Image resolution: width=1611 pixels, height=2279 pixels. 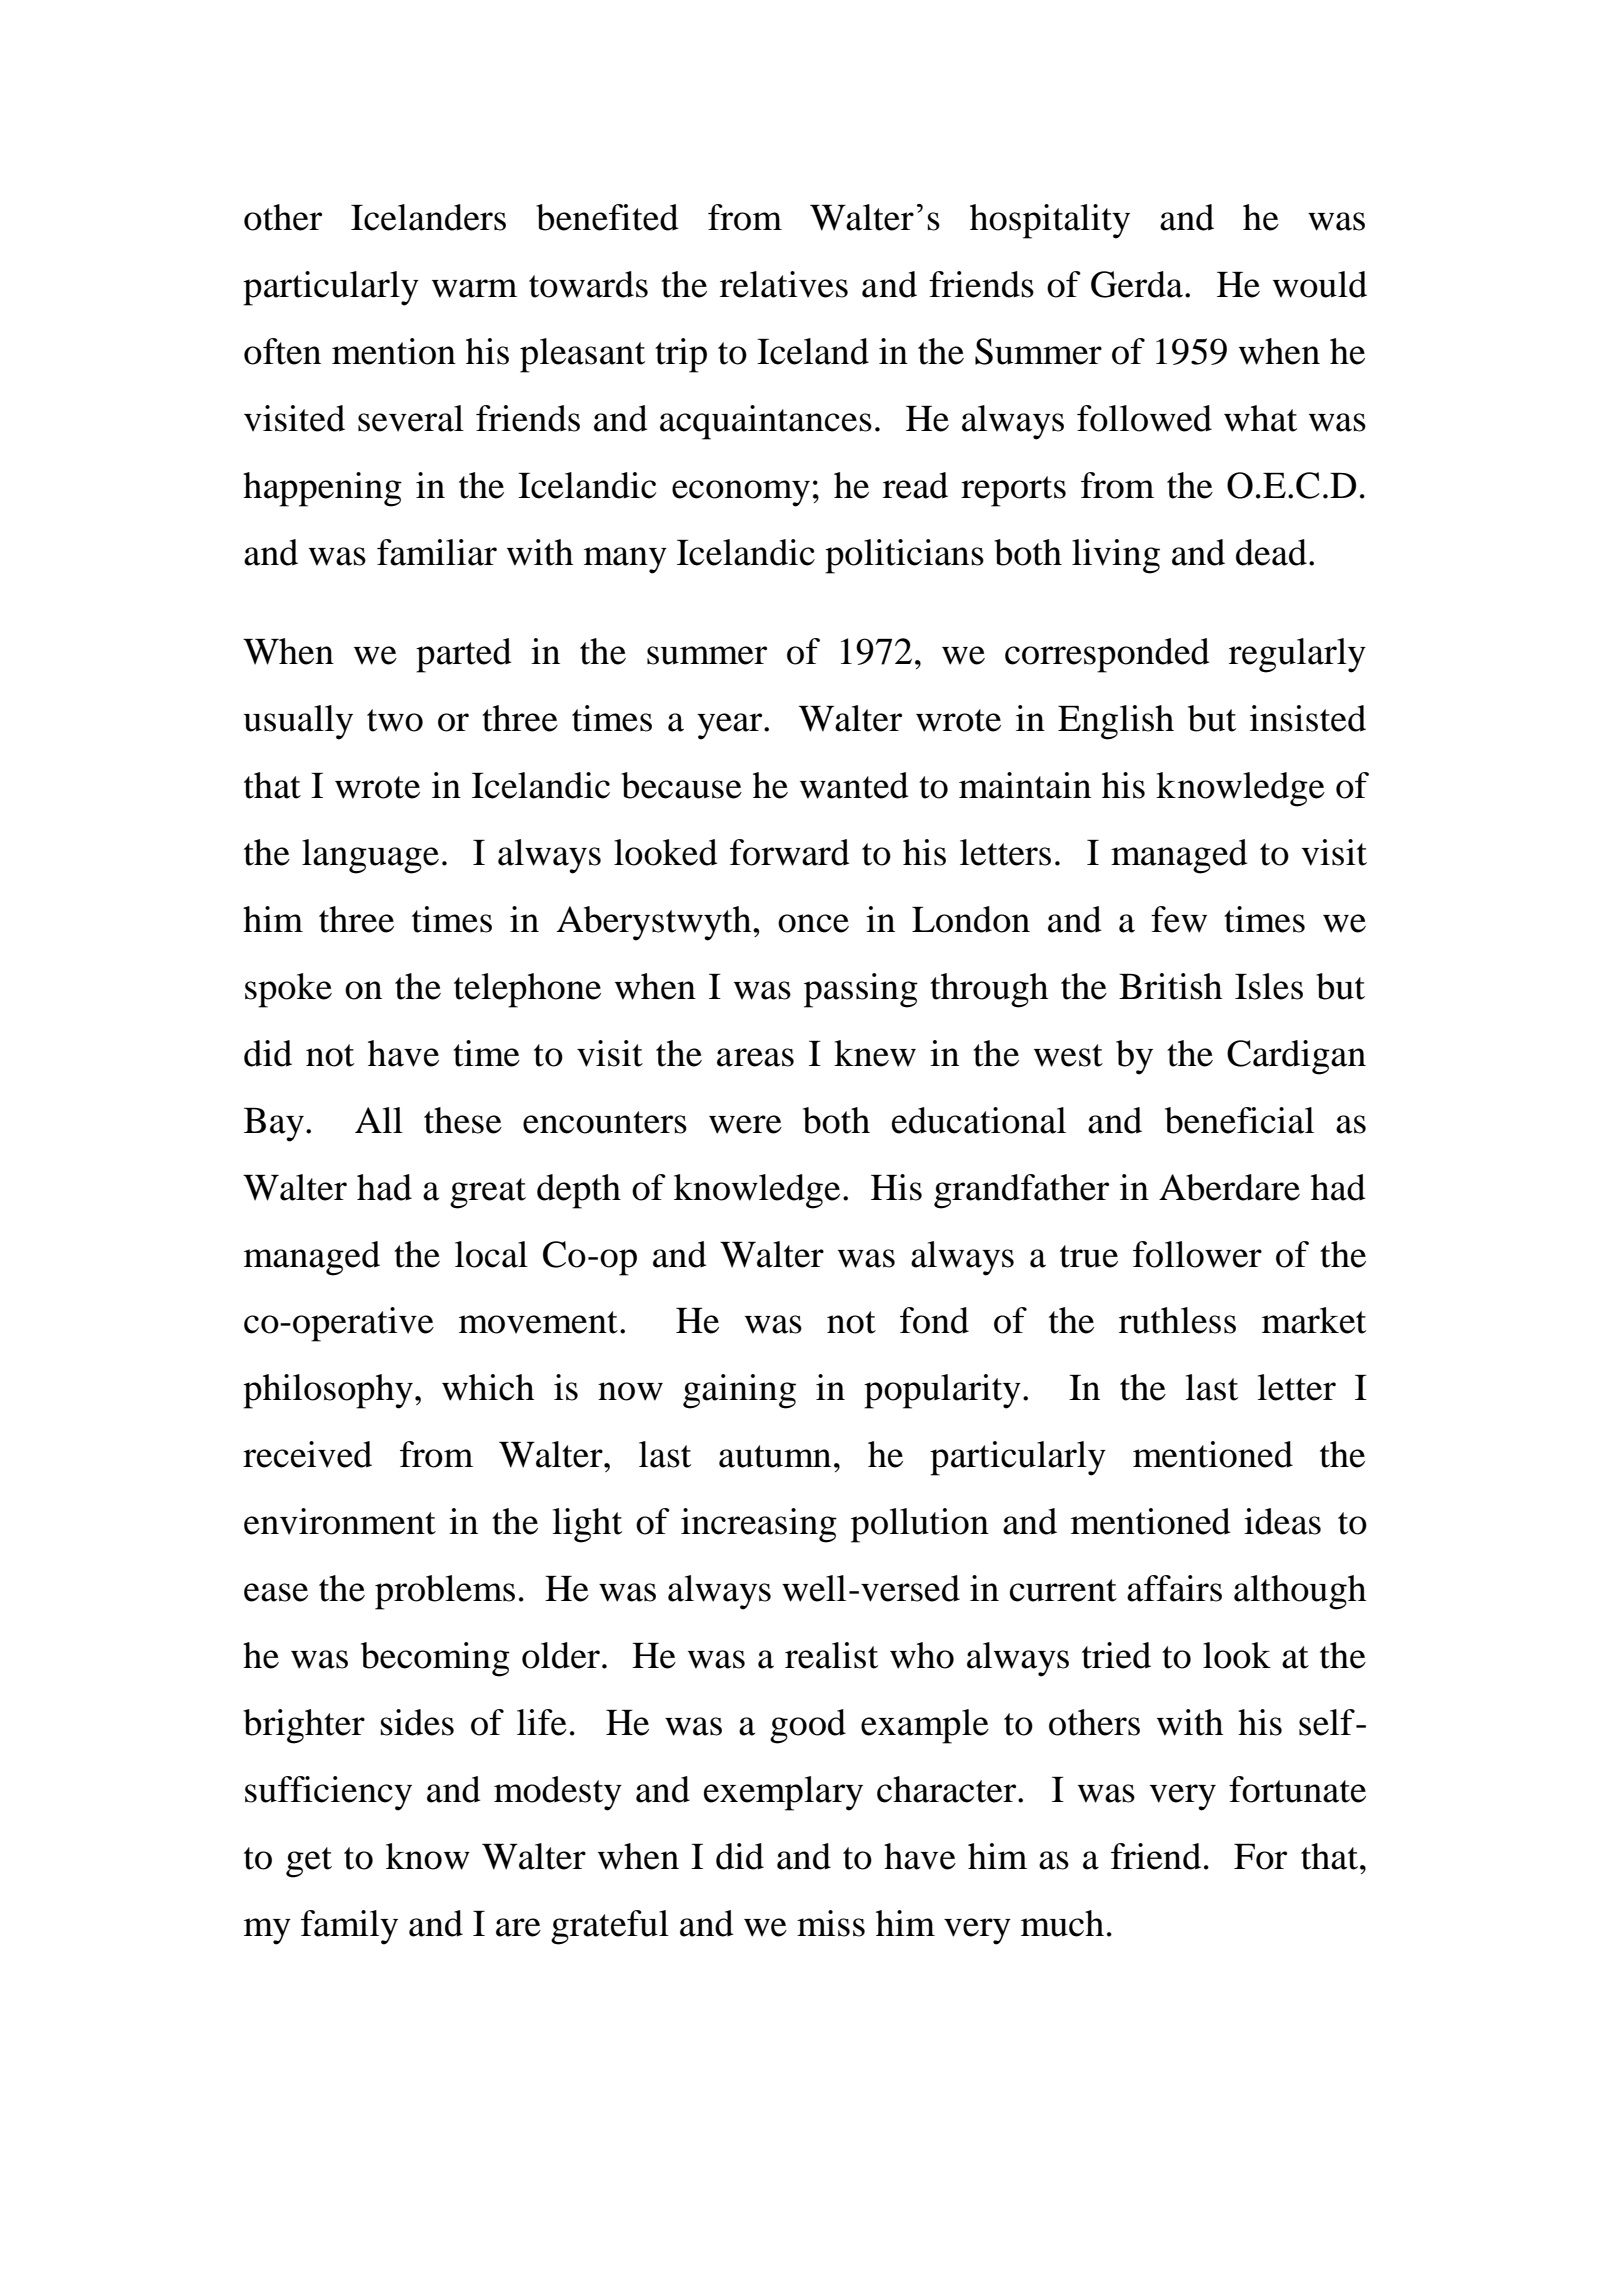 I want to click on English, so click(x=1116, y=722).
